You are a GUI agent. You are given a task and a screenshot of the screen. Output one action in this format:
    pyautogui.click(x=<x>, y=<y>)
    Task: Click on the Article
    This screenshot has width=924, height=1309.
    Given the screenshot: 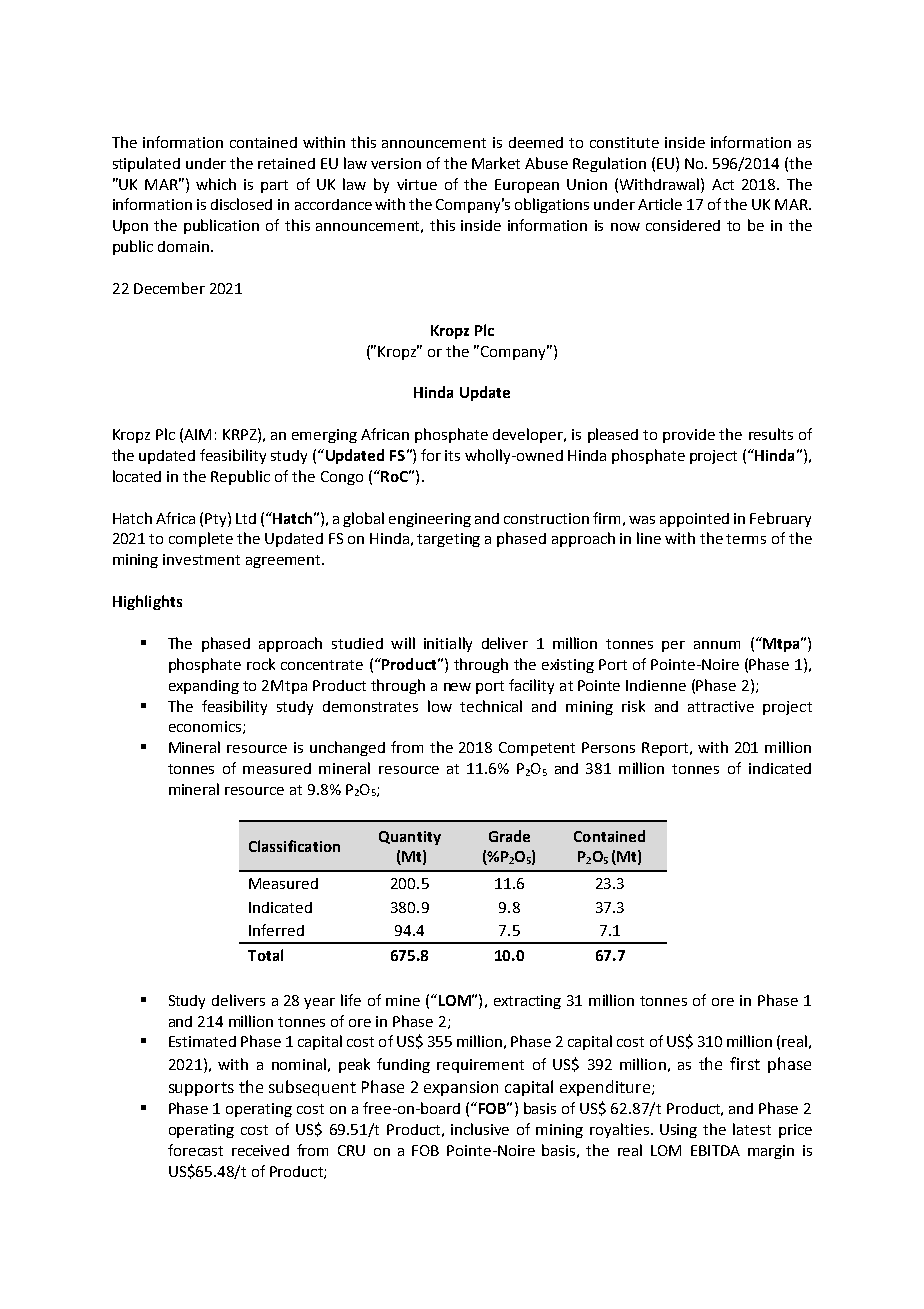 What is the action you would take?
    pyautogui.click(x=660, y=204)
